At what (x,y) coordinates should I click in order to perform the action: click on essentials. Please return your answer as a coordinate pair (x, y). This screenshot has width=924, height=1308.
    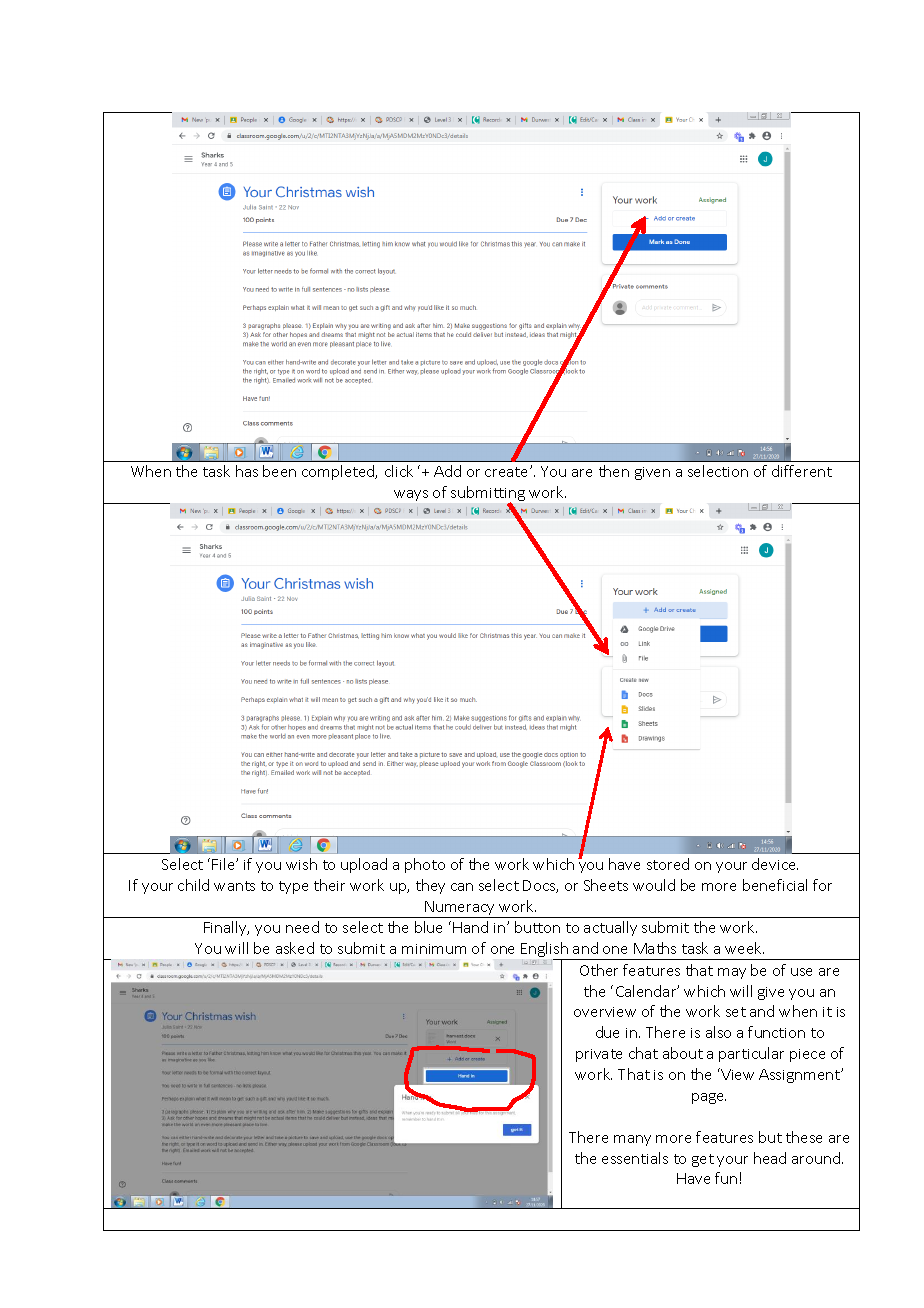
    Looking at the image, I should click on (635, 1158).
